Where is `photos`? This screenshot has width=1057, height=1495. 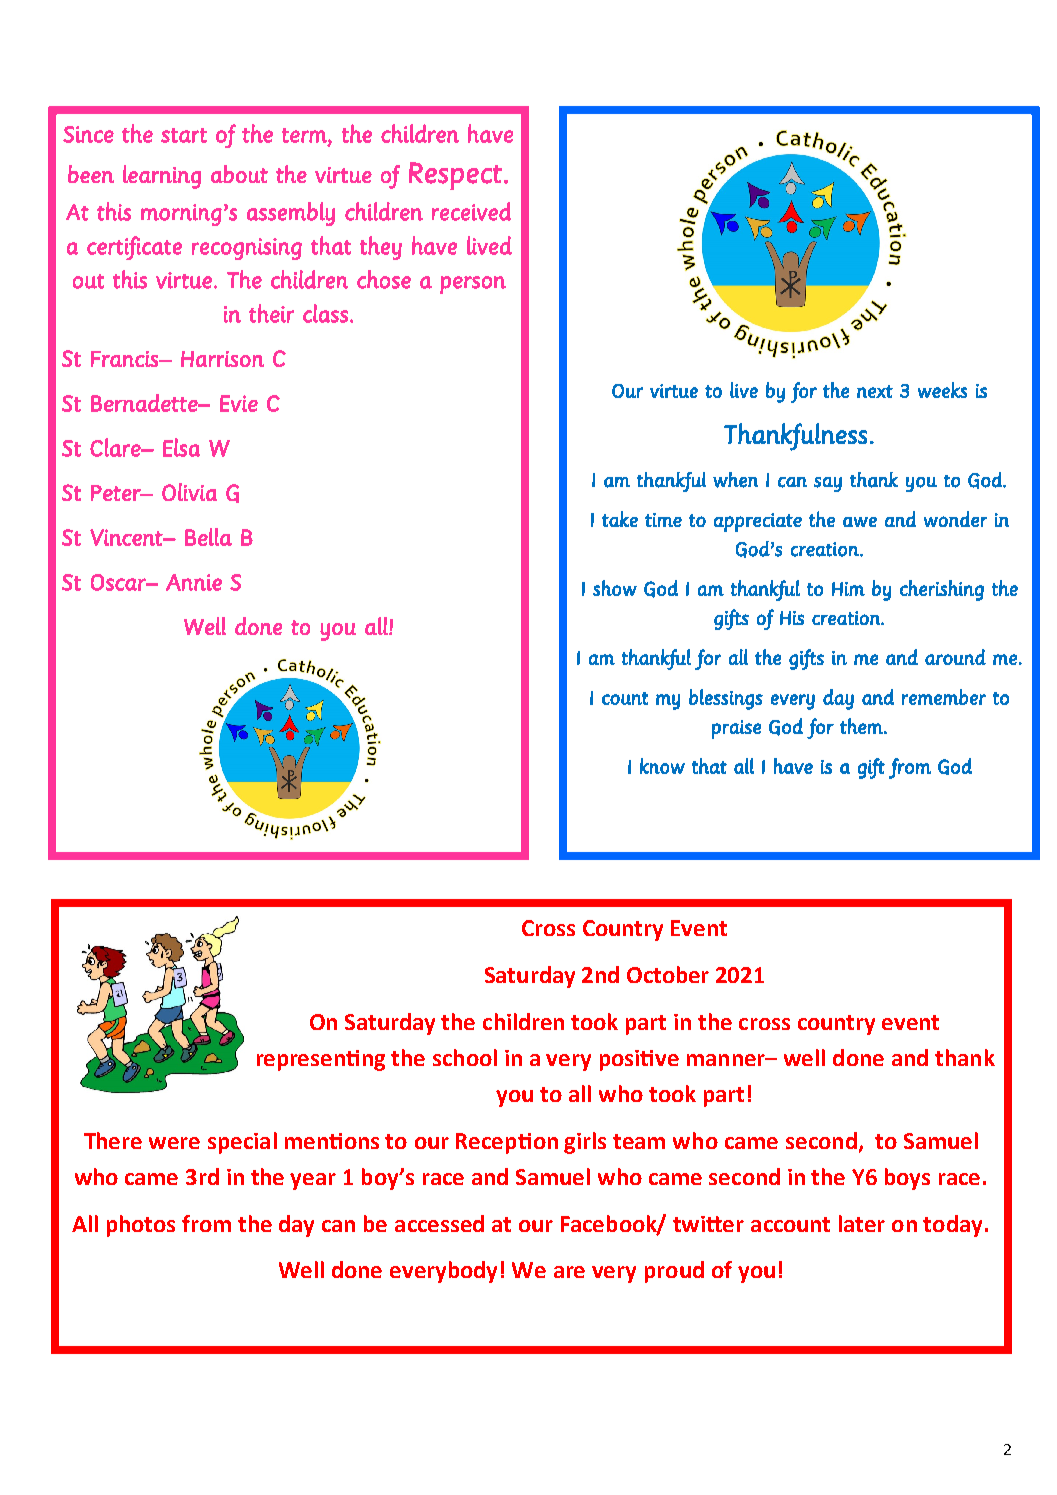
photos is located at coordinates (141, 1226).
